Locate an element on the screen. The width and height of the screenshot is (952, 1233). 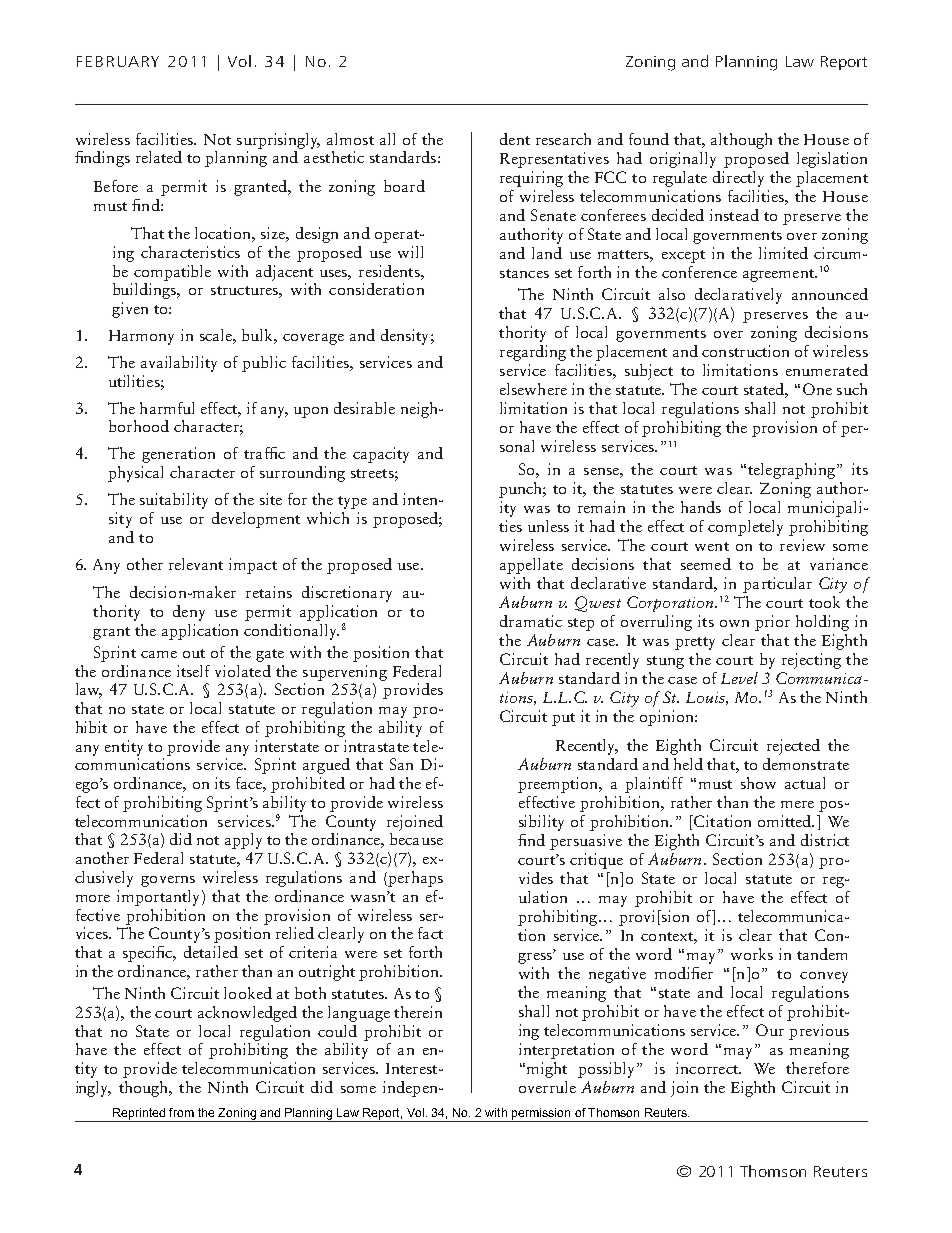
might is located at coordinates (547, 1070).
